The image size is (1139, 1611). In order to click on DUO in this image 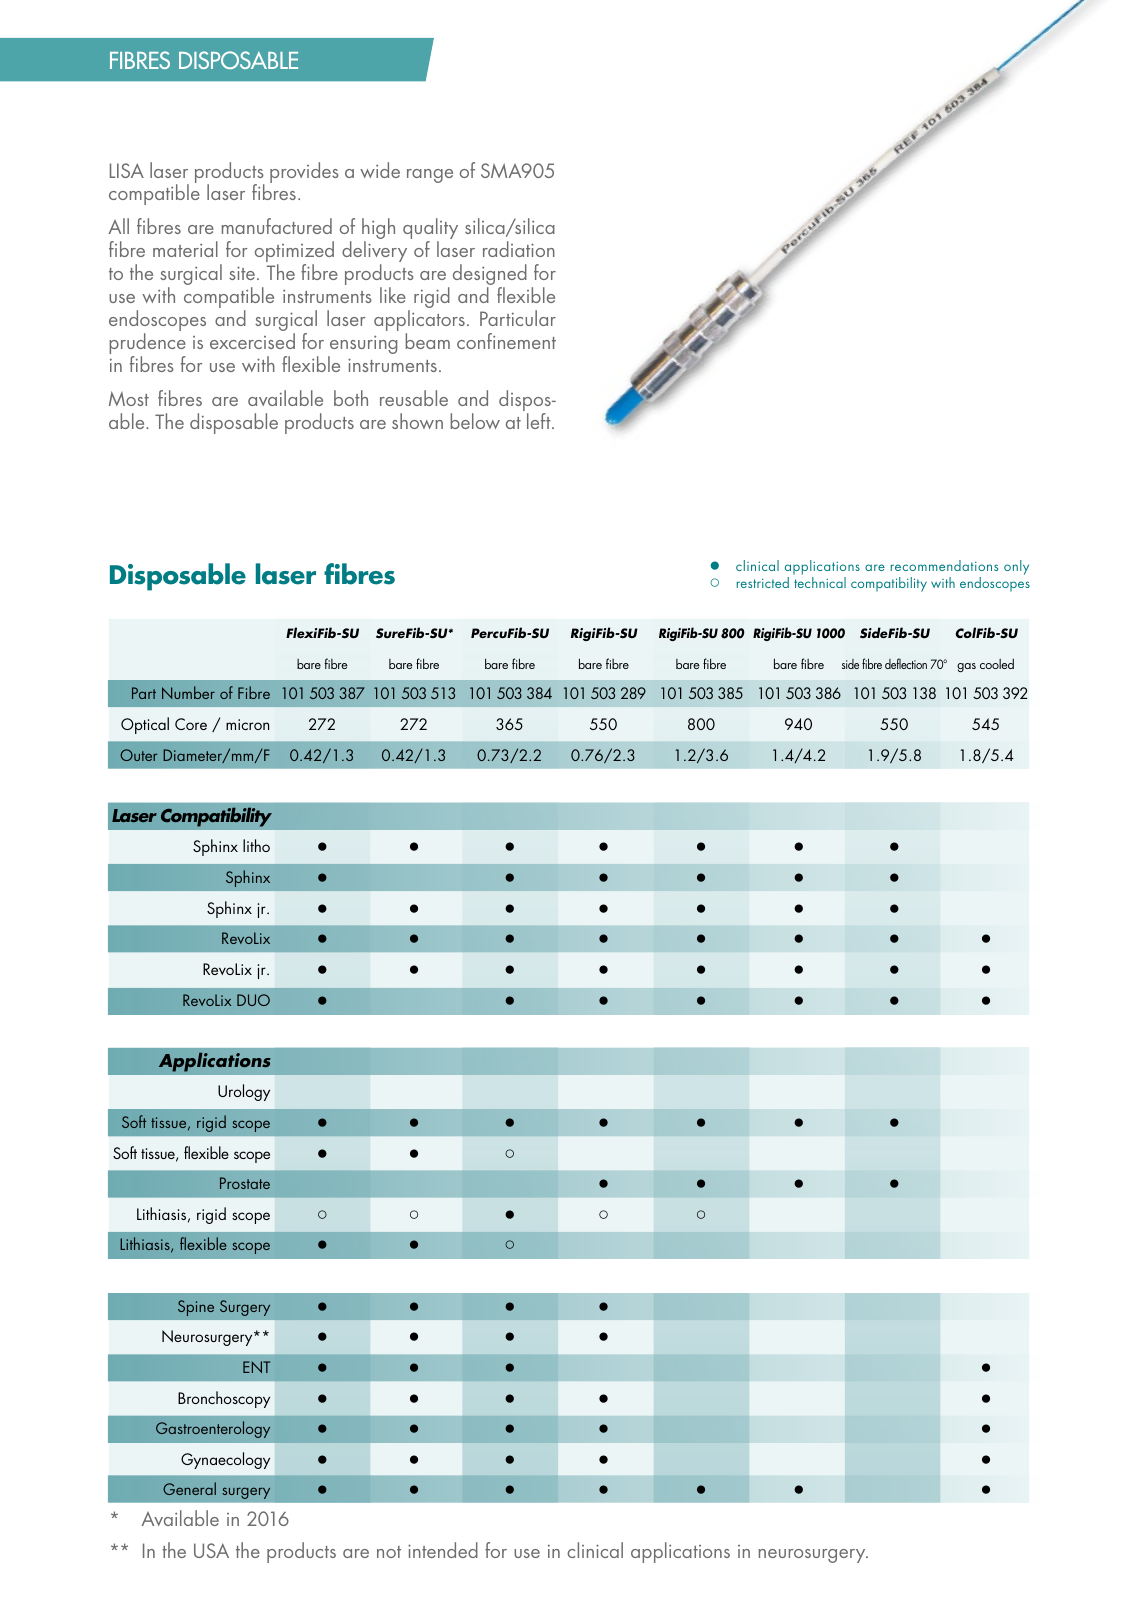, I will do `click(253, 1000)`.
